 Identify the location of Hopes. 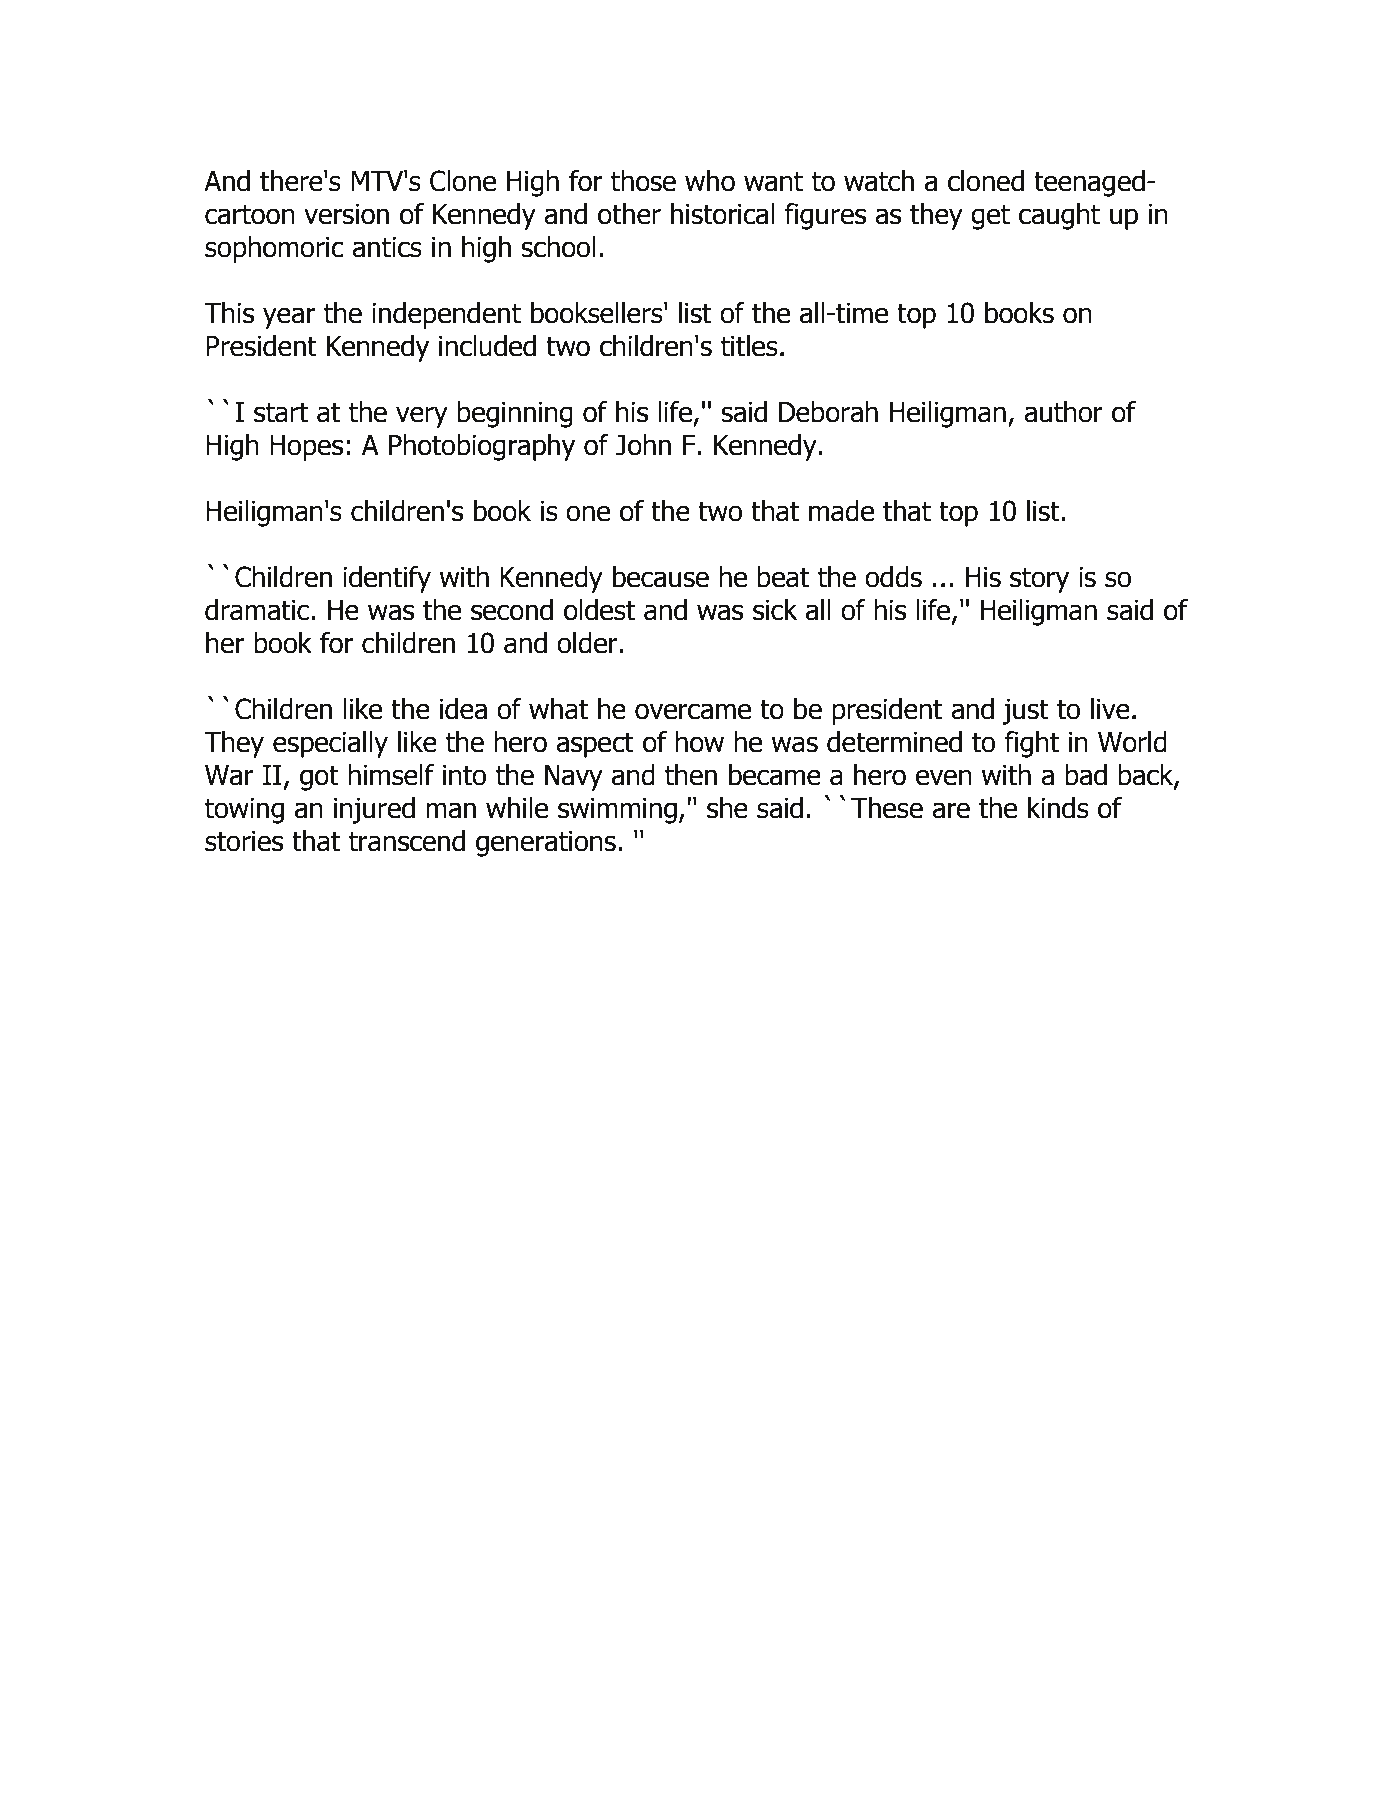
(306, 448).
